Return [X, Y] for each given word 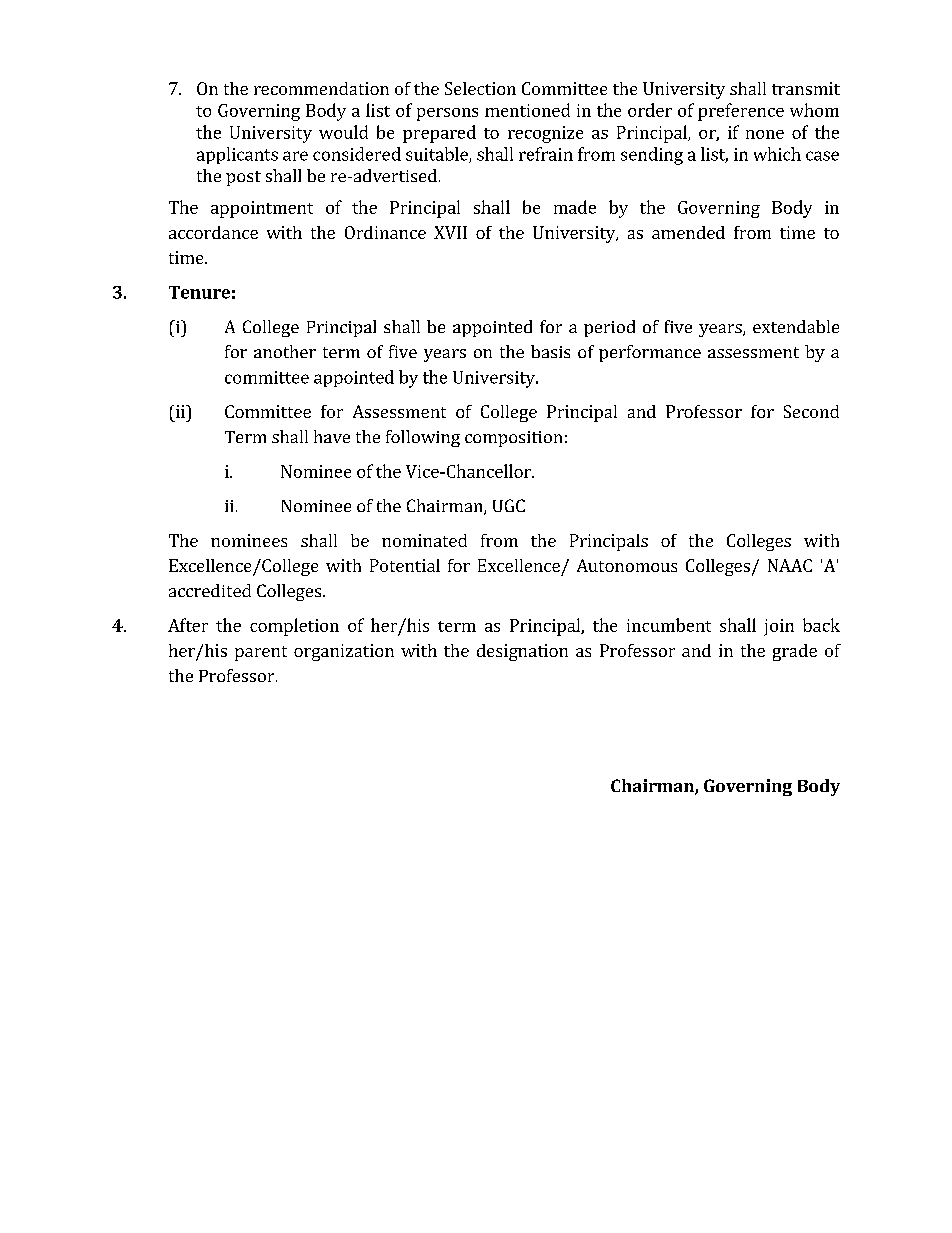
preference [741, 112]
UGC [509, 505]
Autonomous [627, 565]
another [285, 351]
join [779, 627]
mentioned [527, 110]
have [332, 436]
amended [688, 232]
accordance [213, 232]
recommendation [321, 88]
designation [522, 652]
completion [294, 627]
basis [550, 351]
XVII [450, 232]
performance [650, 353]
